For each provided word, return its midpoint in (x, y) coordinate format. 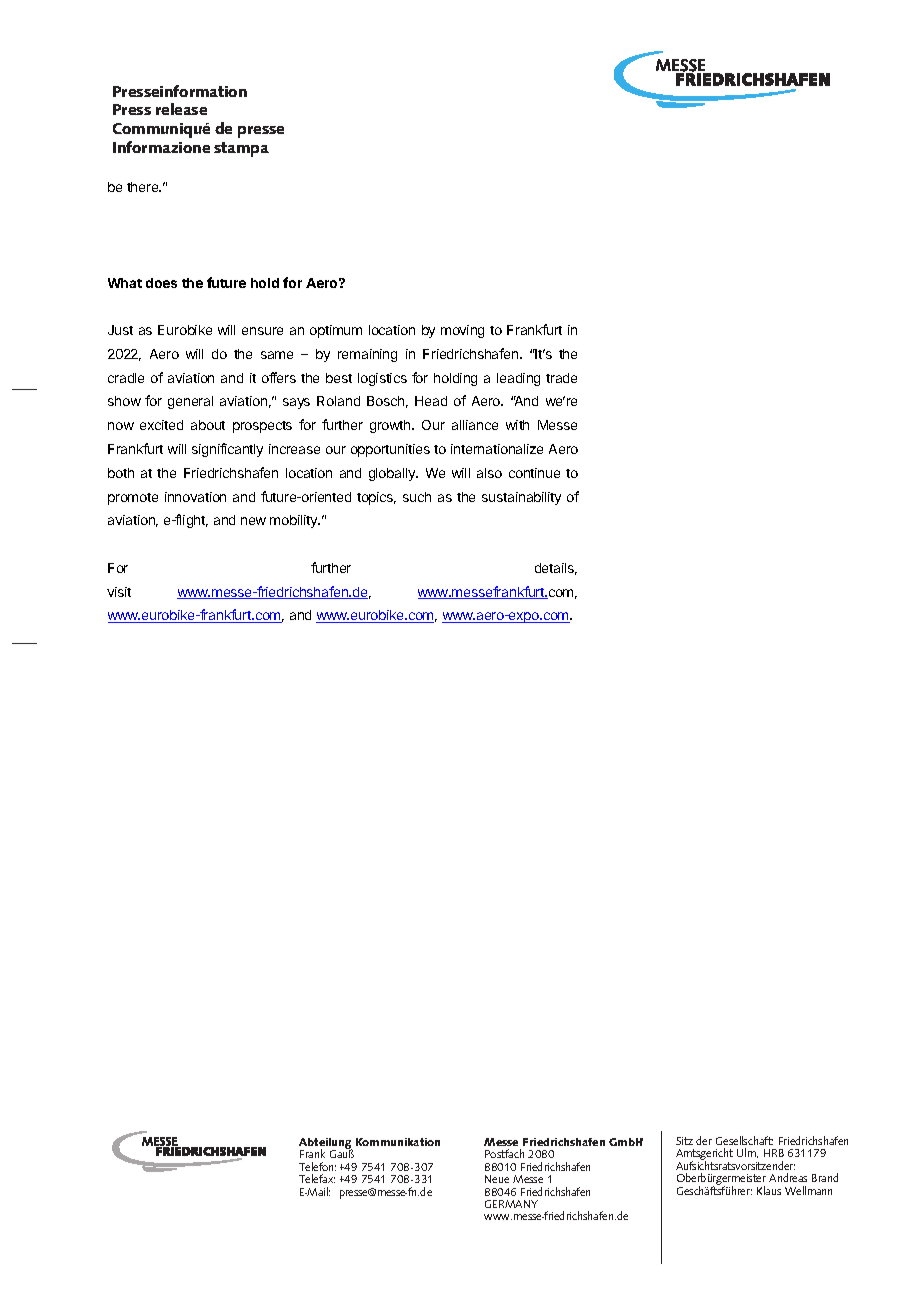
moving (462, 331)
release (181, 109)
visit (119, 592)
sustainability (521, 498)
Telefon (317, 1166)
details (556, 569)
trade (561, 378)
